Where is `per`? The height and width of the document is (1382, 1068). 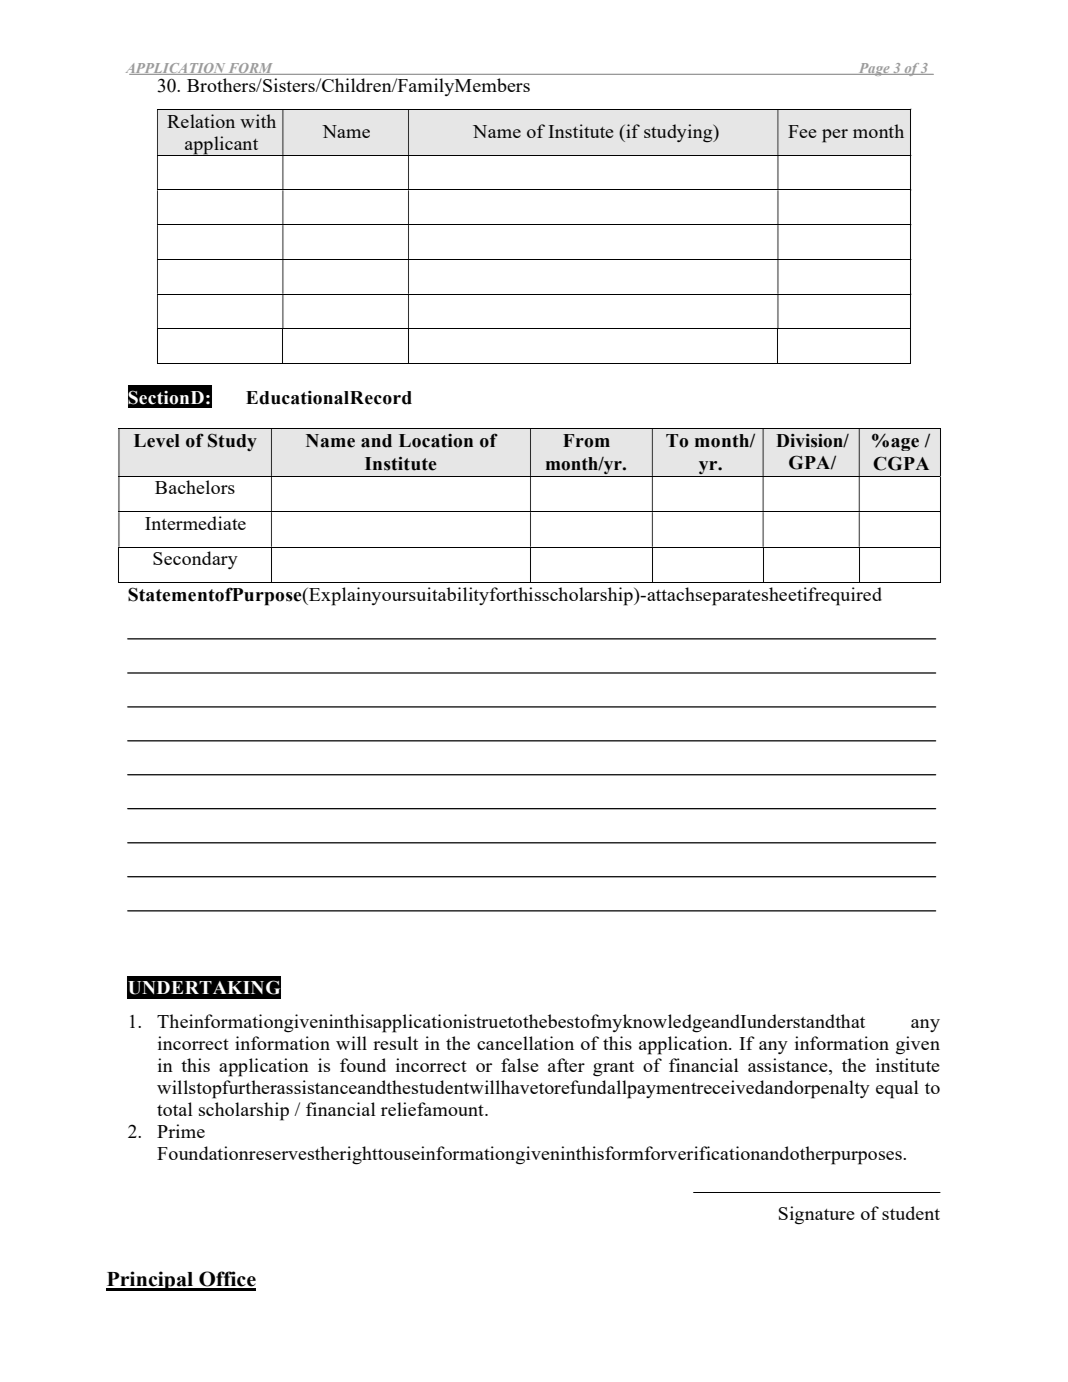 per is located at coordinates (835, 136).
